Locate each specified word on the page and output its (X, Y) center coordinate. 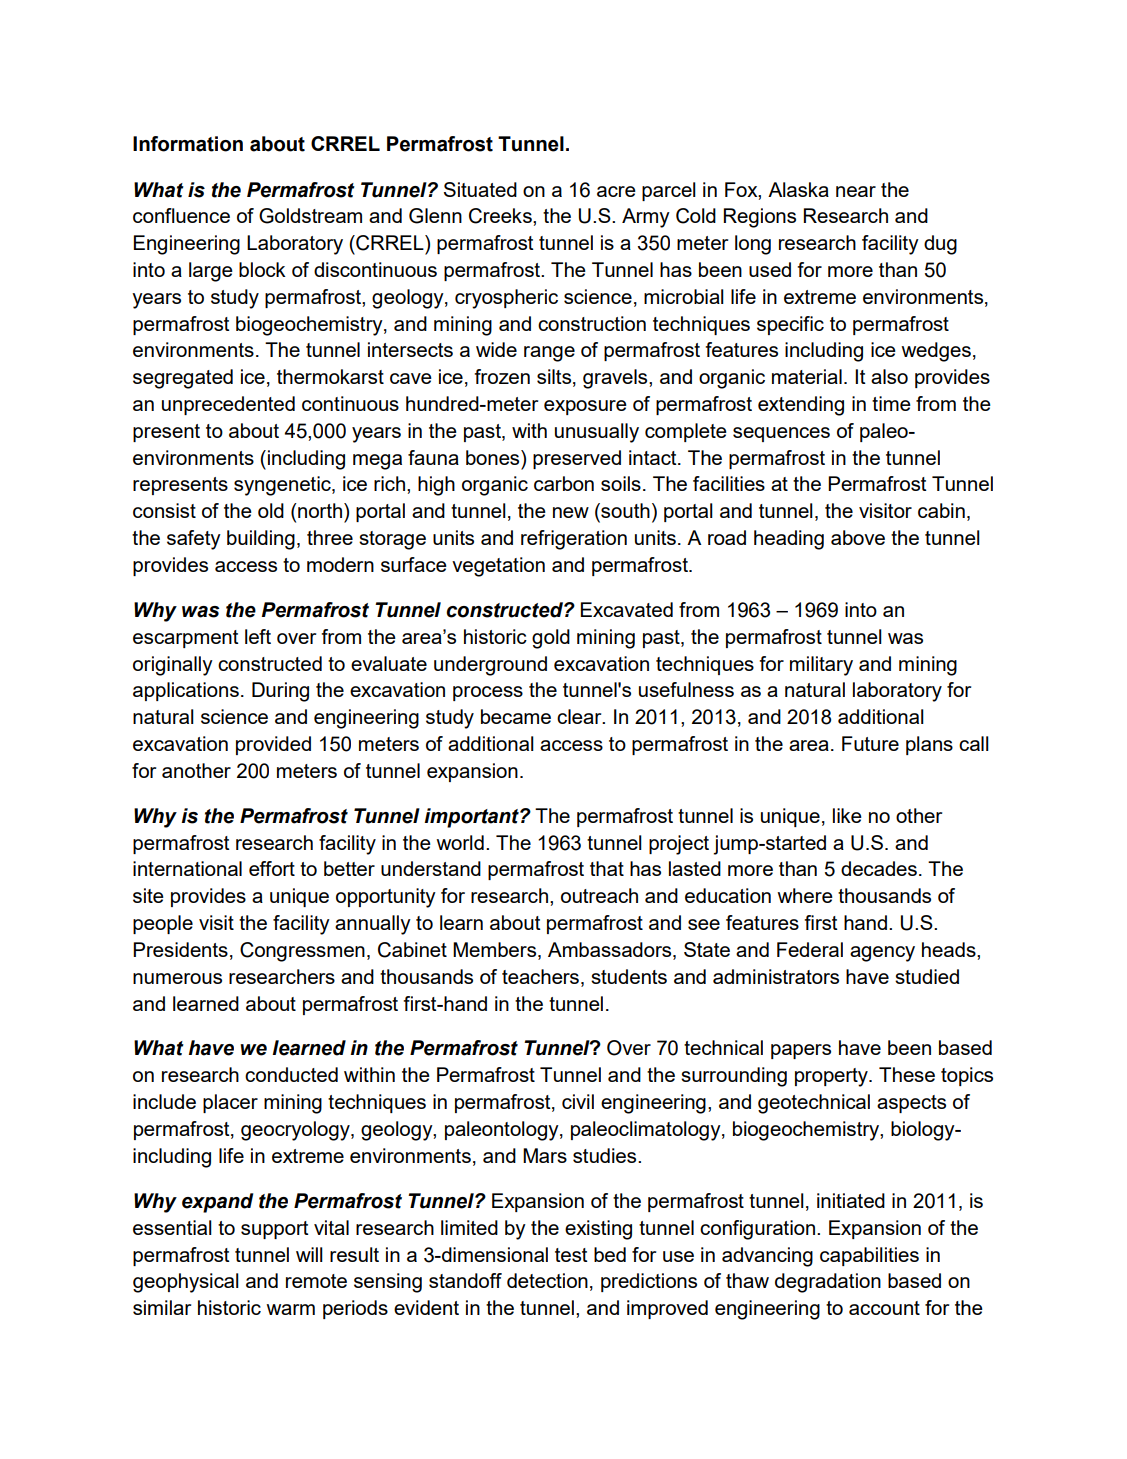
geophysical (186, 1283)
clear (580, 716)
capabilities (869, 1256)
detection (547, 1280)
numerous (177, 978)
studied (927, 976)
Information (188, 144)
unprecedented (228, 405)
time (891, 403)
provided (273, 745)
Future (870, 743)
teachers (540, 976)
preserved (577, 459)
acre (616, 191)
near (856, 191)
